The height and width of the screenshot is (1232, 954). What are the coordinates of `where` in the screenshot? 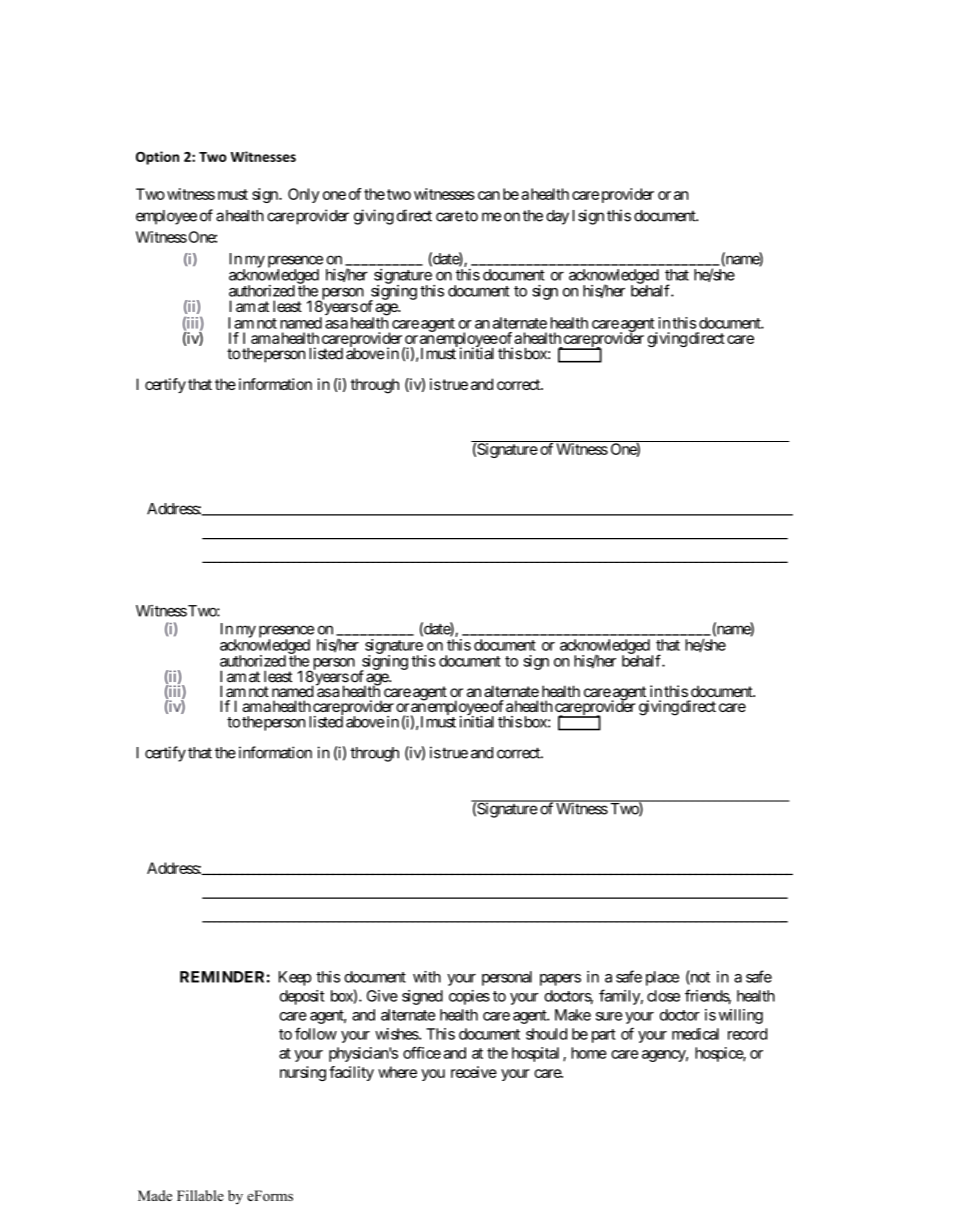 It's located at (397, 1072).
